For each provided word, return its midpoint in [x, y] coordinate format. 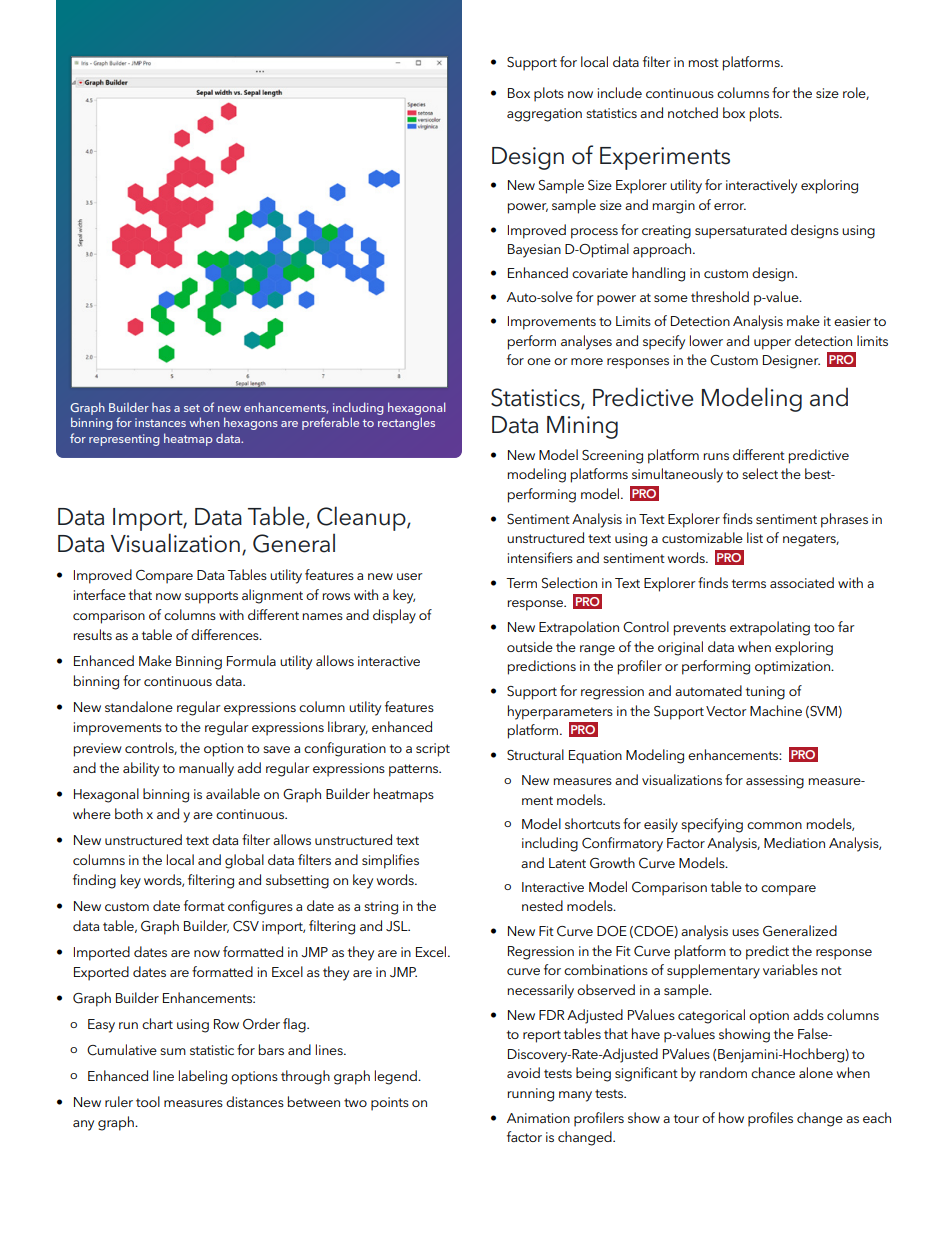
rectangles [406, 423]
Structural [535, 755]
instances [160, 422]
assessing [775, 782]
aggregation [544, 115]
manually [206, 769]
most [703, 62]
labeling [203, 1077]
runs [716, 456]
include [620, 92]
